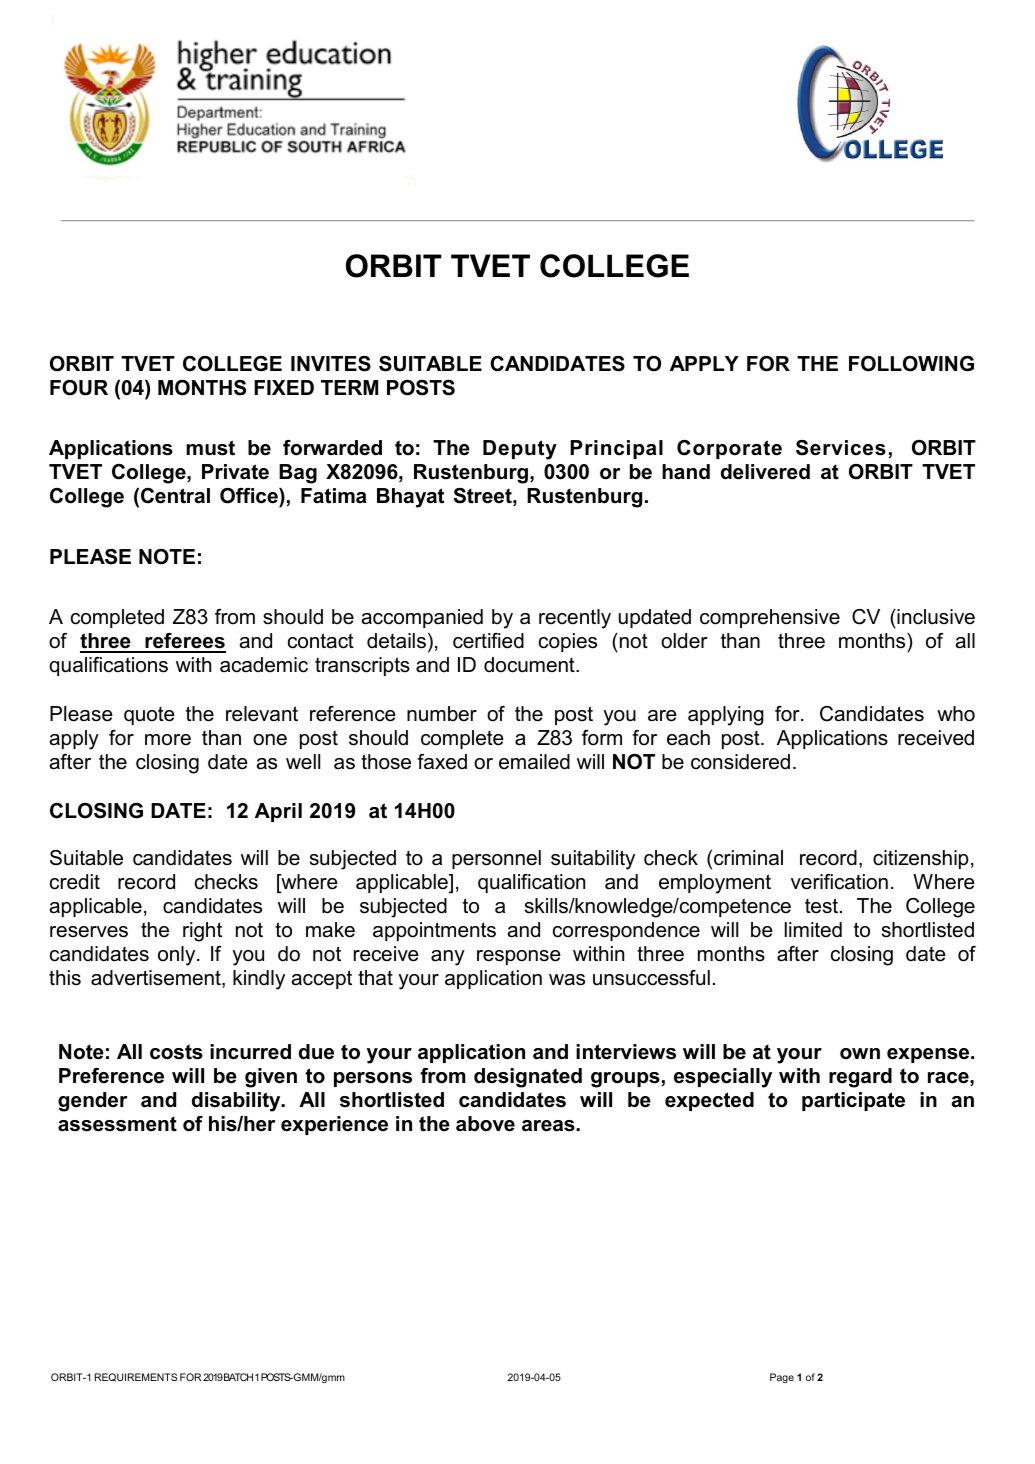  Describe the element at coordinates (770, 618) in the image. I see `comprehensive` at that location.
